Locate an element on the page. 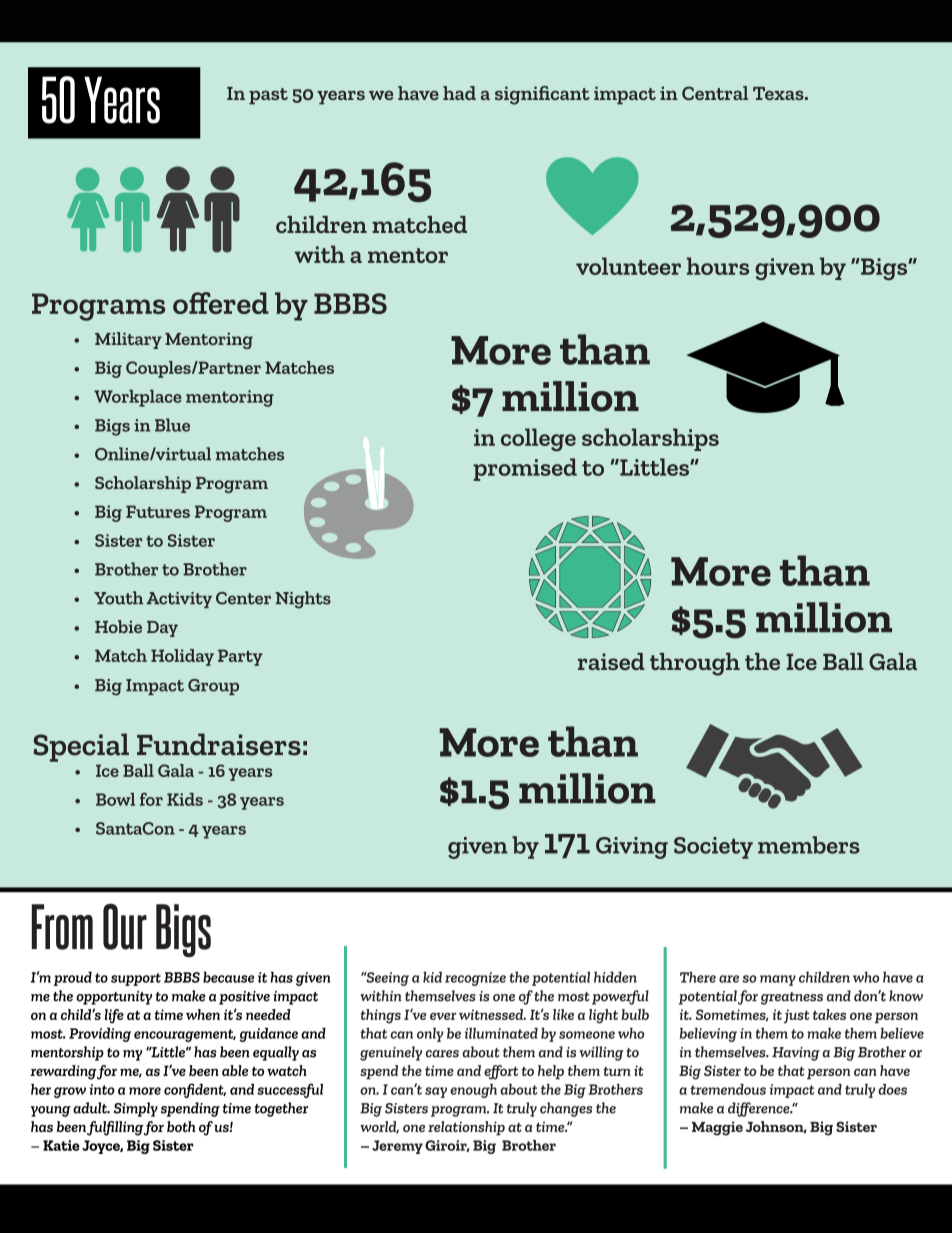 This image has height=1233, width=952. Simply is located at coordinates (136, 1109).
